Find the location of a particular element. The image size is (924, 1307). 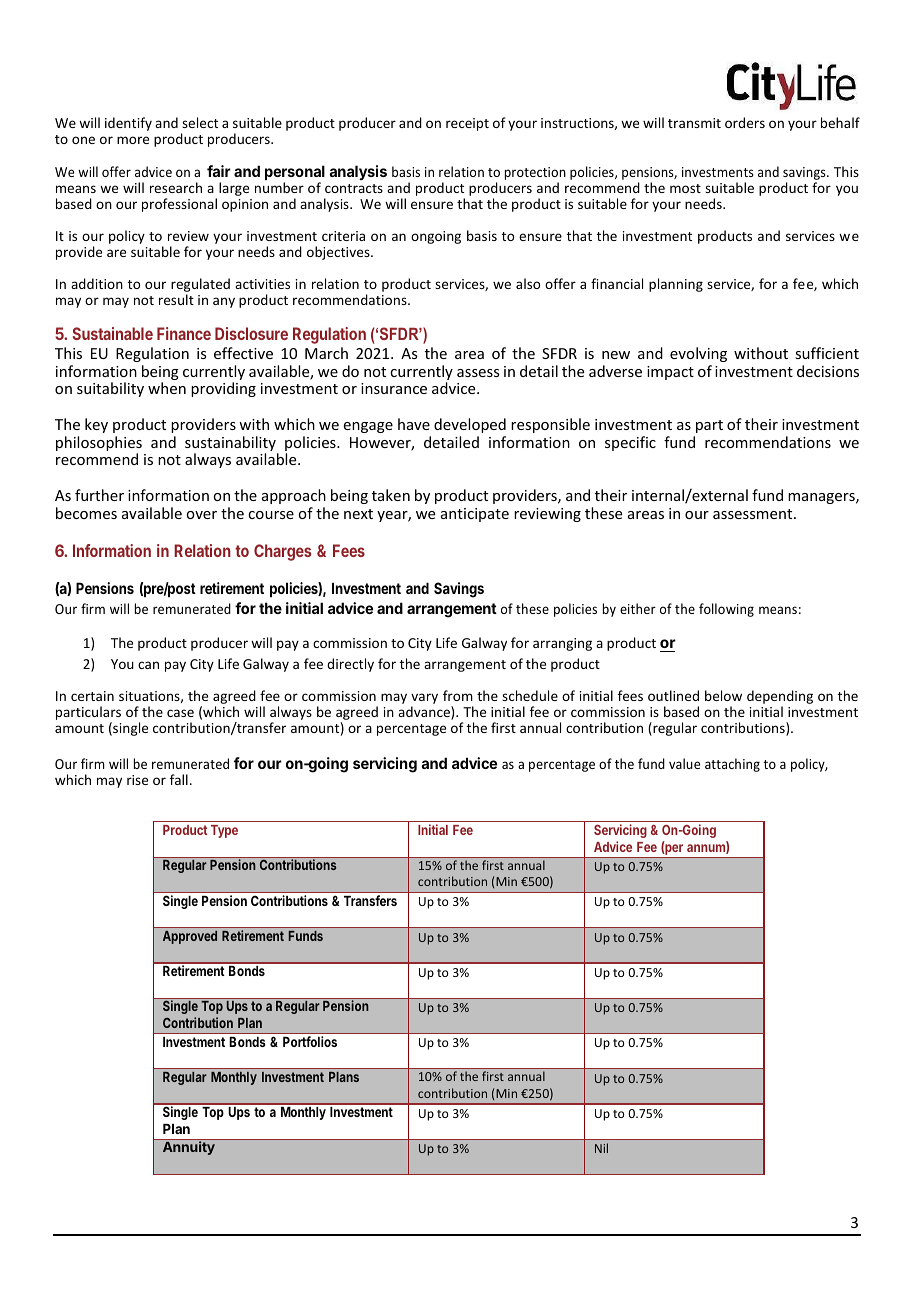

attaching is located at coordinates (732, 765).
